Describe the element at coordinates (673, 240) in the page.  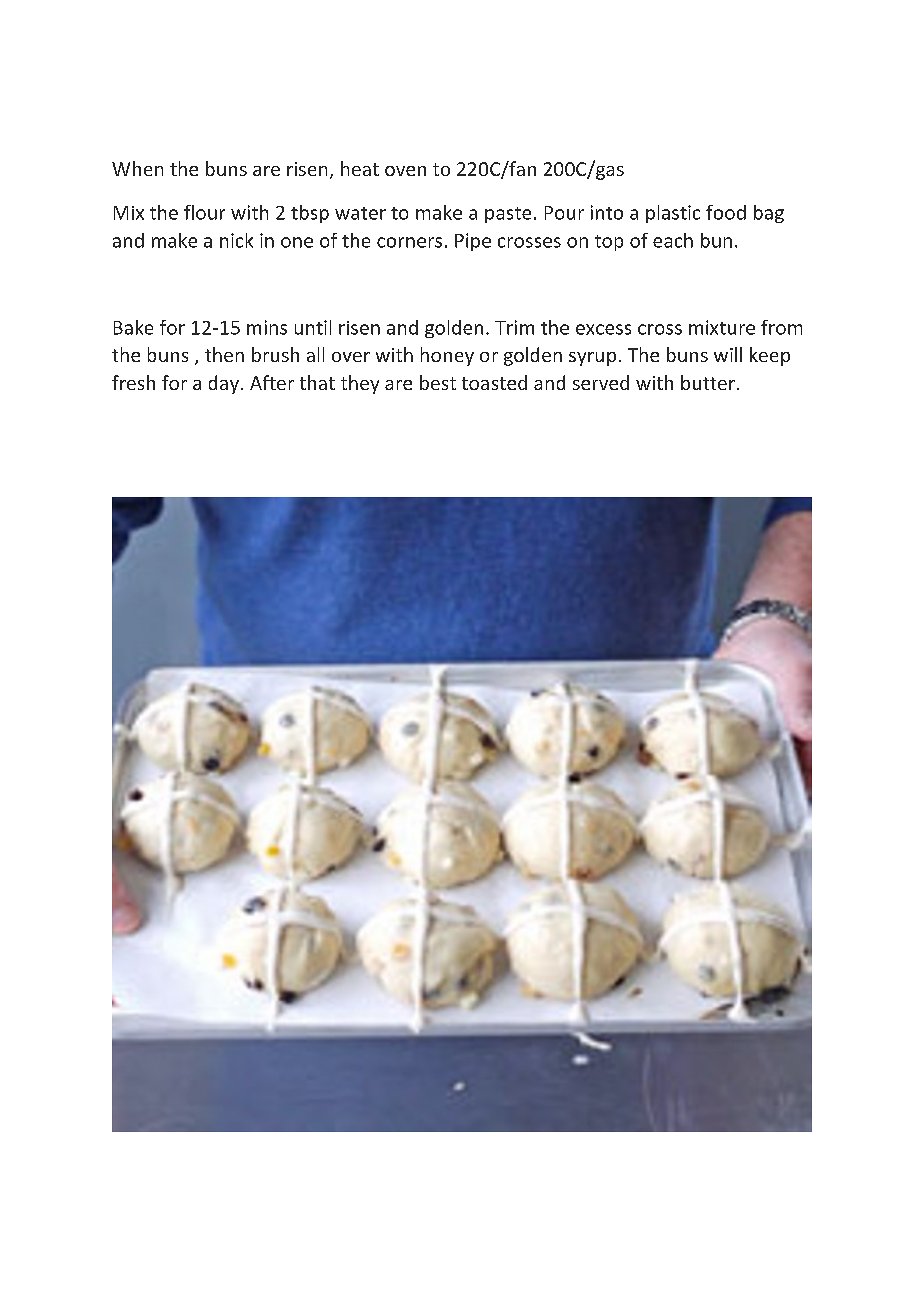
I see `each` at that location.
